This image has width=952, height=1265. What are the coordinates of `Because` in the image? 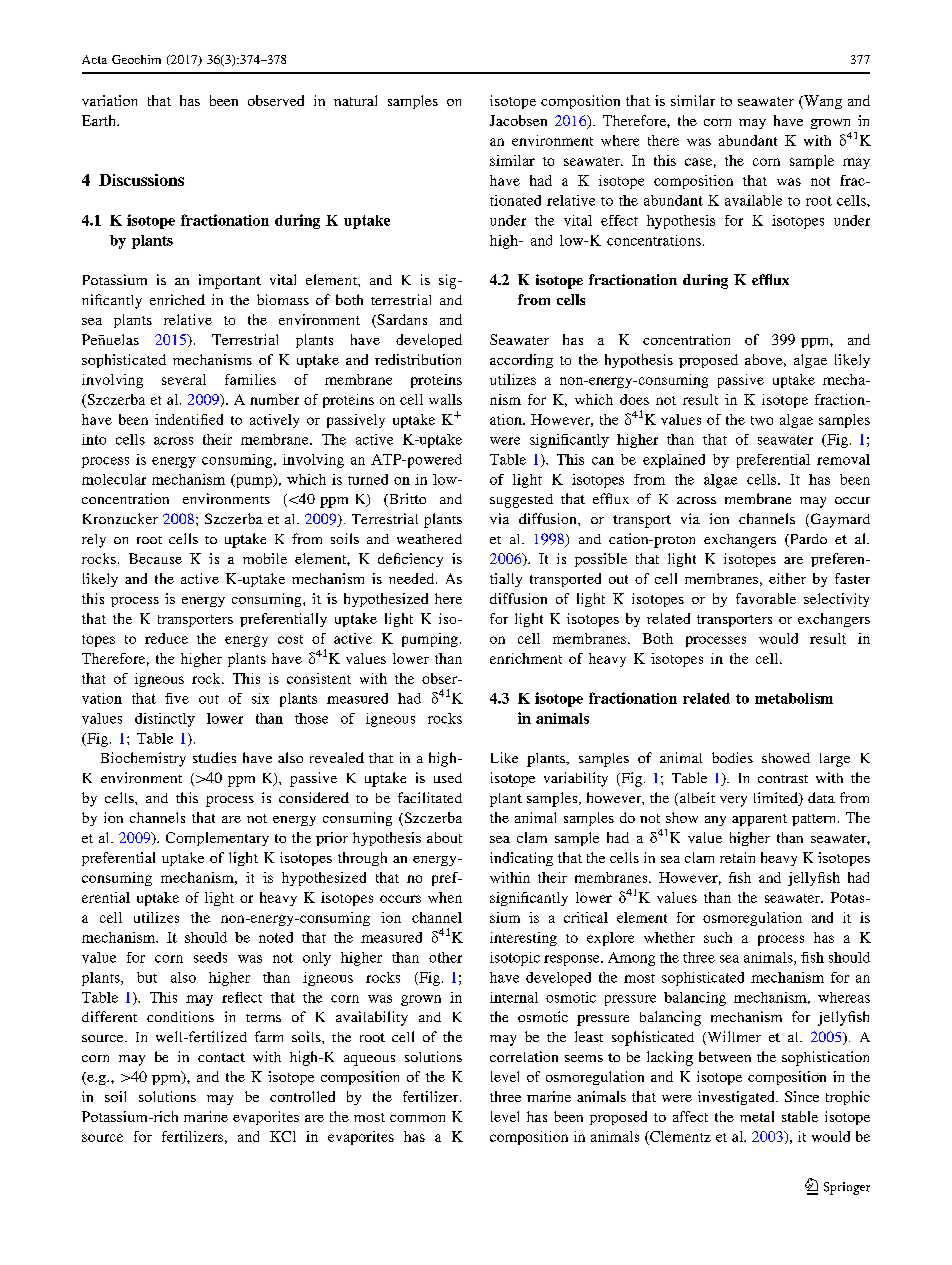 It's located at (155, 558).
